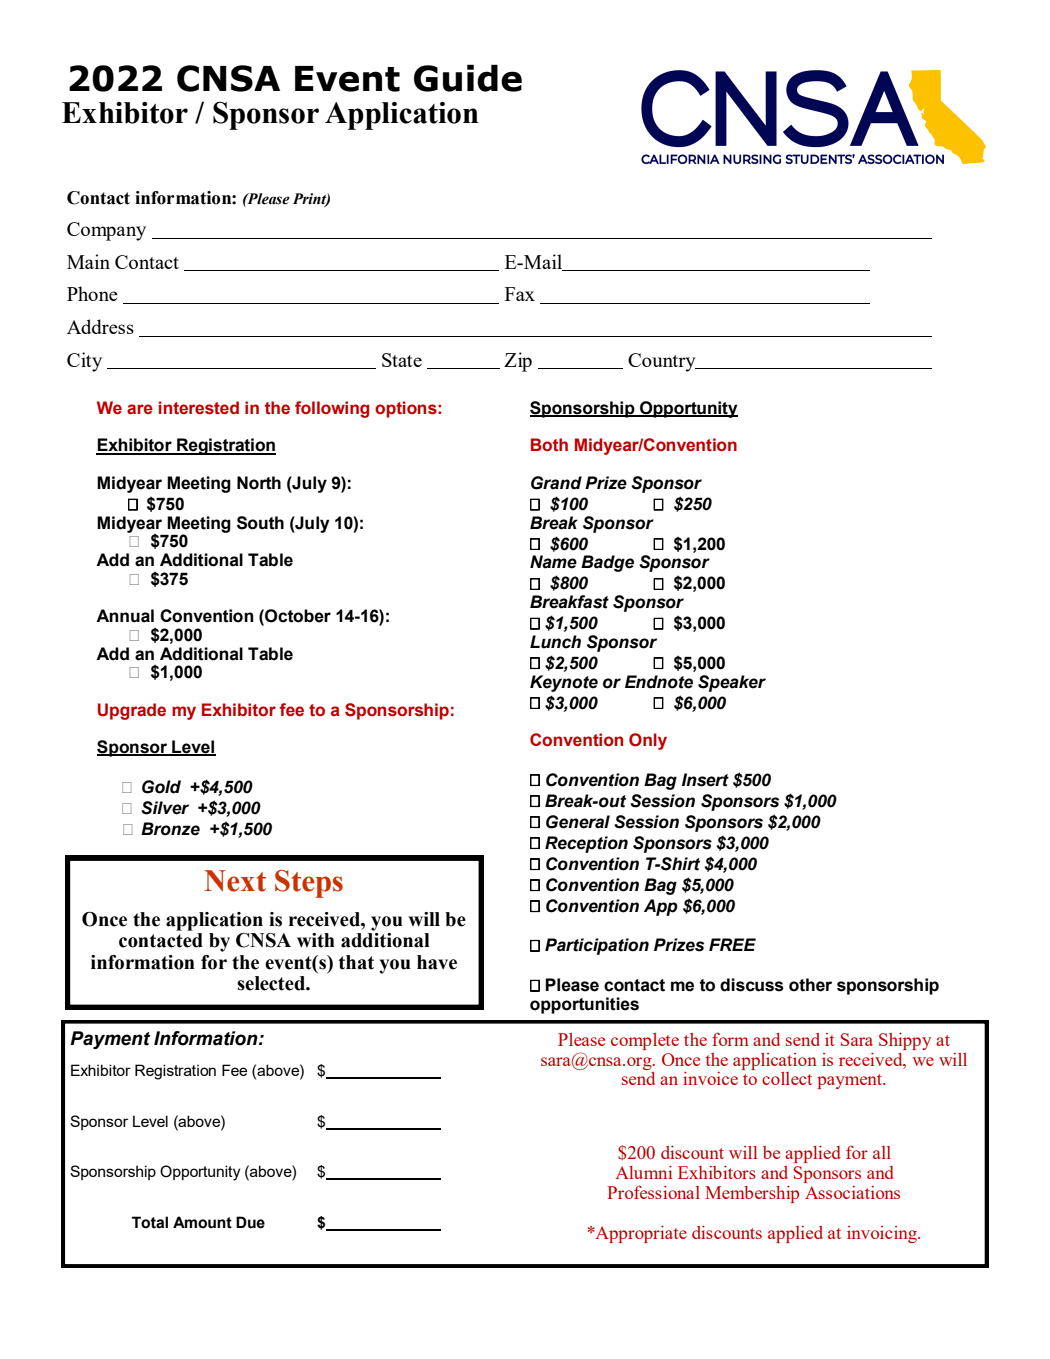  What do you see at coordinates (555, 642) in the document?
I see `Lunch` at bounding box center [555, 642].
